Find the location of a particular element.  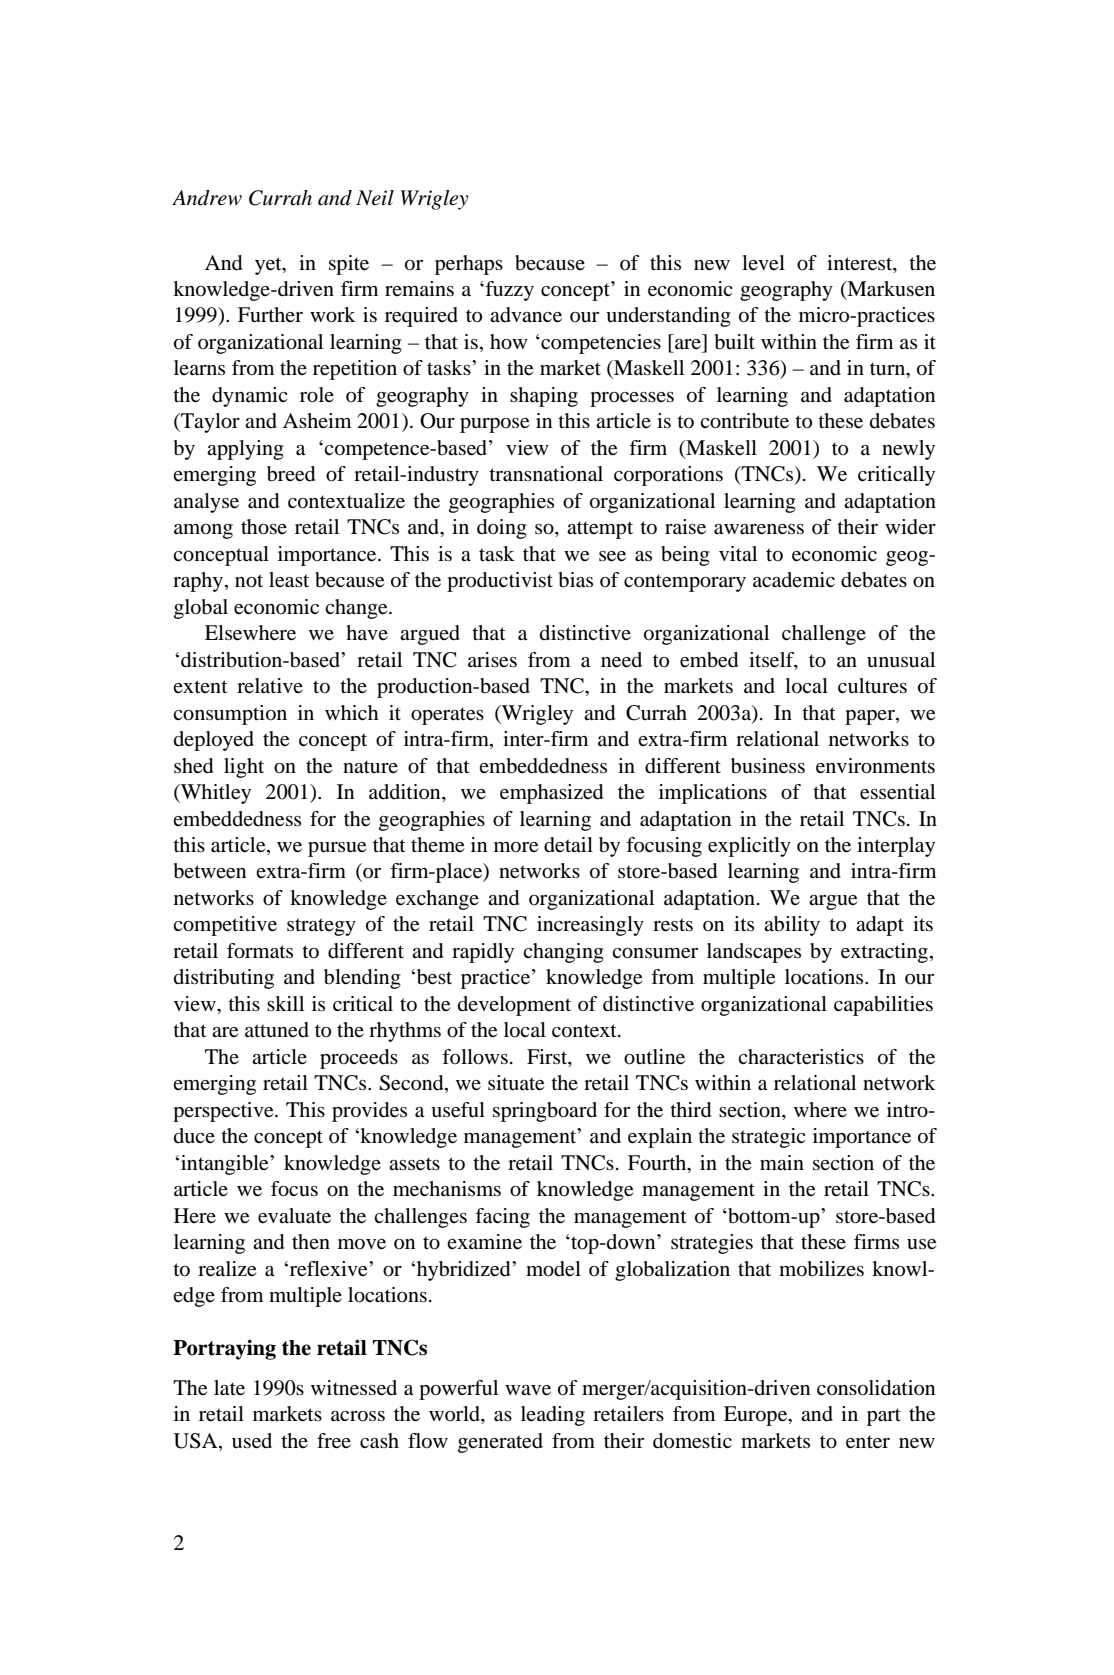

characteristics is located at coordinates (801, 1057).
